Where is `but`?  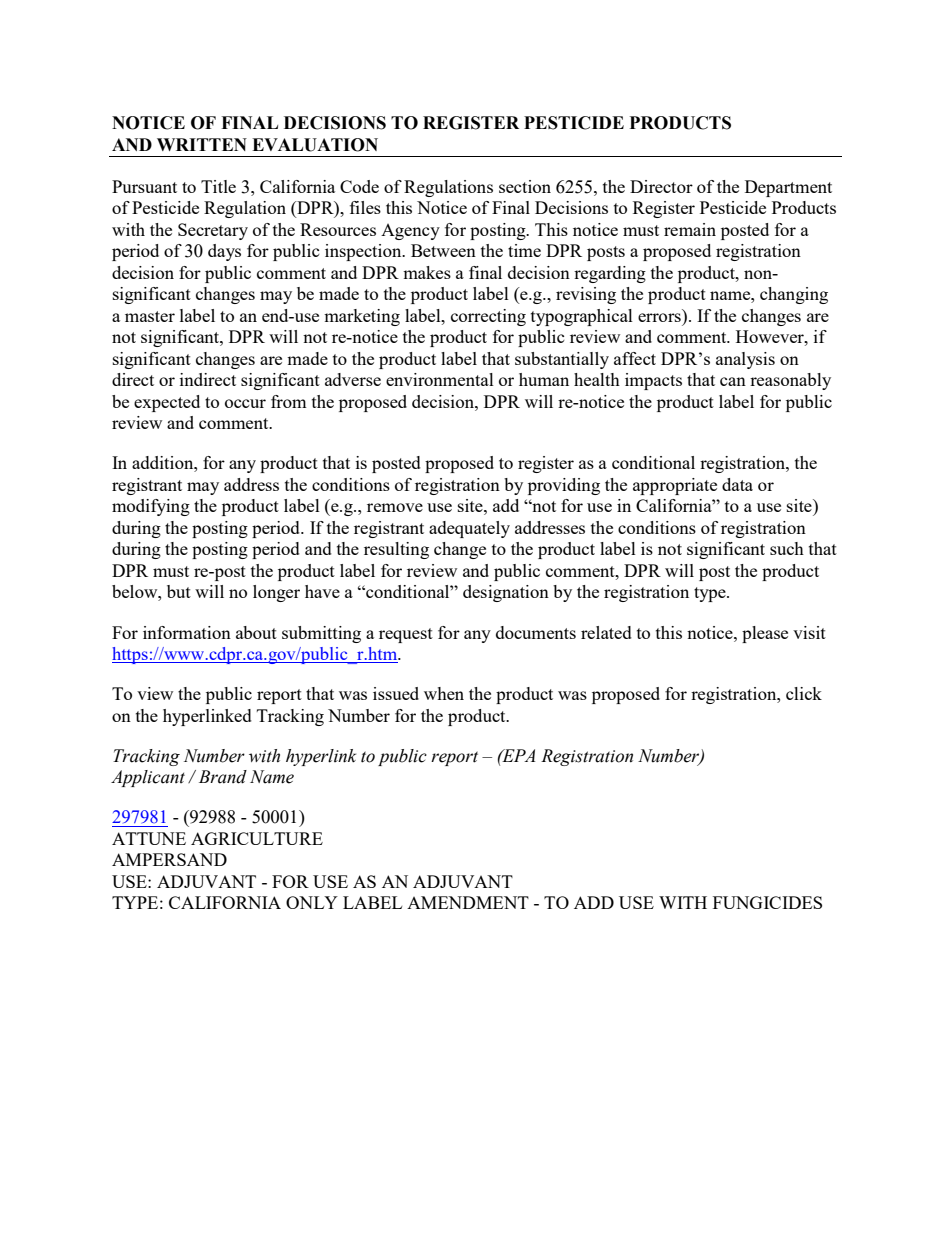 but is located at coordinates (179, 591).
